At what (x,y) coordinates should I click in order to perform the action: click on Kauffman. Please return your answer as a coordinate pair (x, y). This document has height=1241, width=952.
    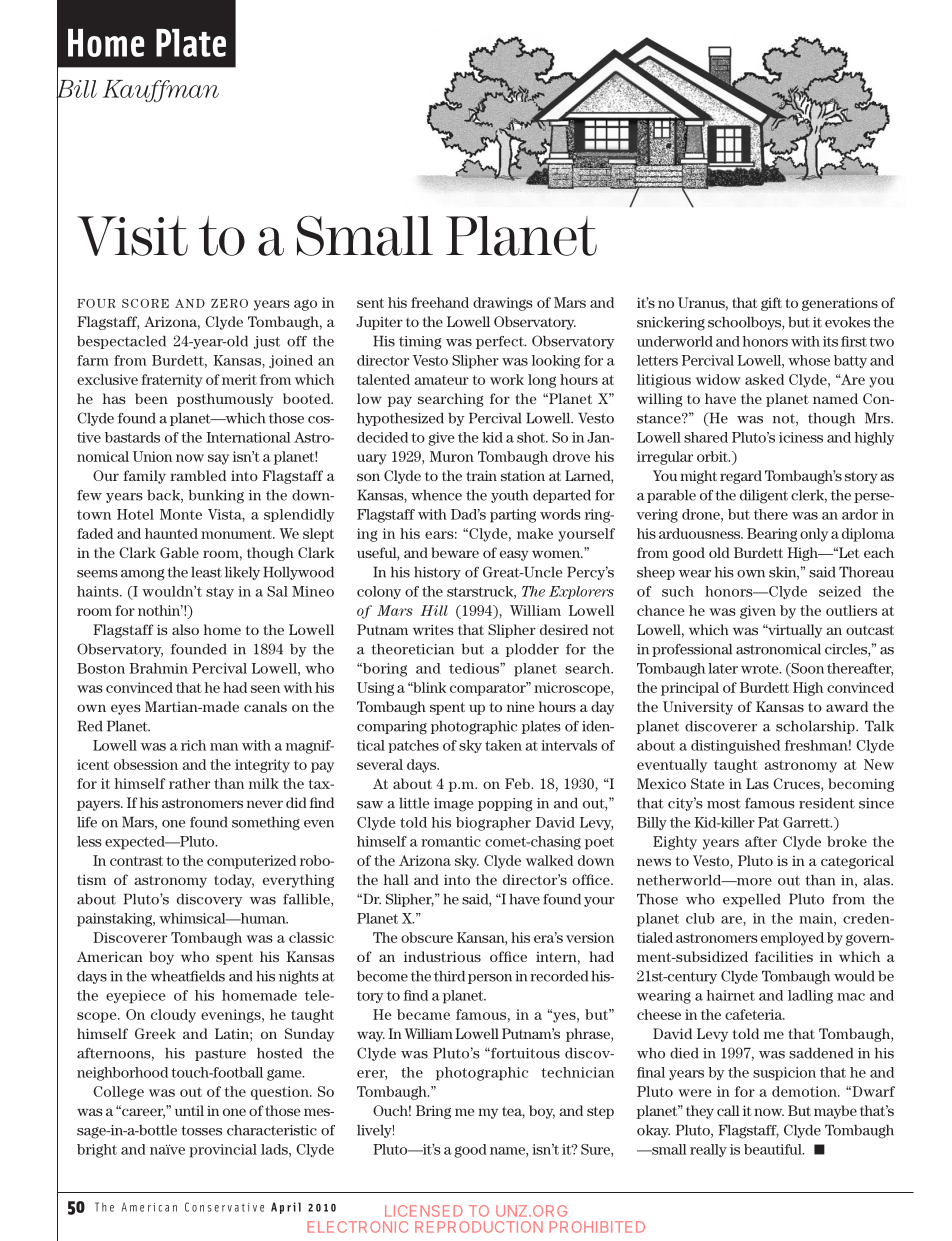
    Looking at the image, I should click on (161, 91).
